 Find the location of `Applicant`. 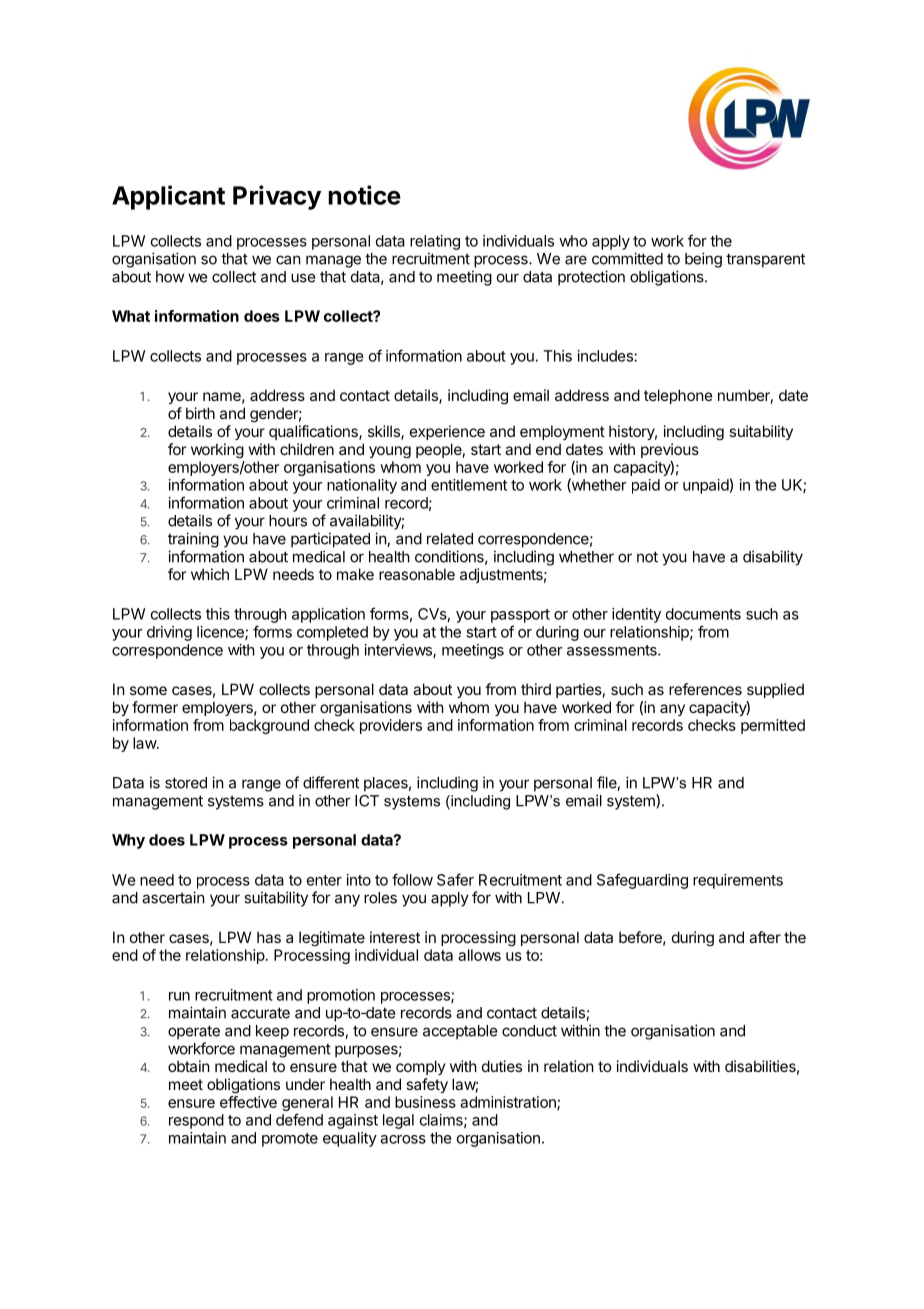

Applicant is located at coordinates (168, 197).
